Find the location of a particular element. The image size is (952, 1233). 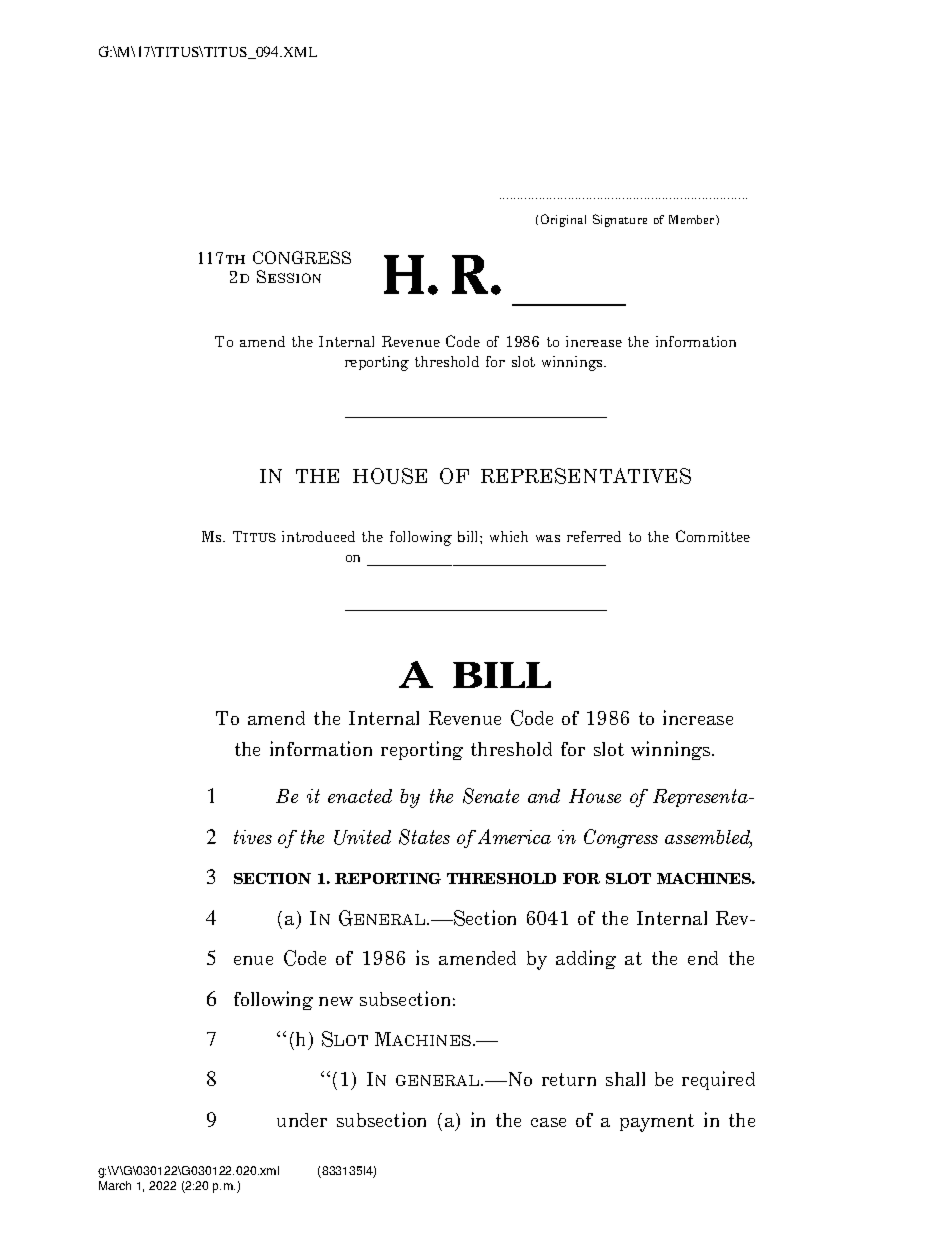

under is located at coordinates (302, 1120).
